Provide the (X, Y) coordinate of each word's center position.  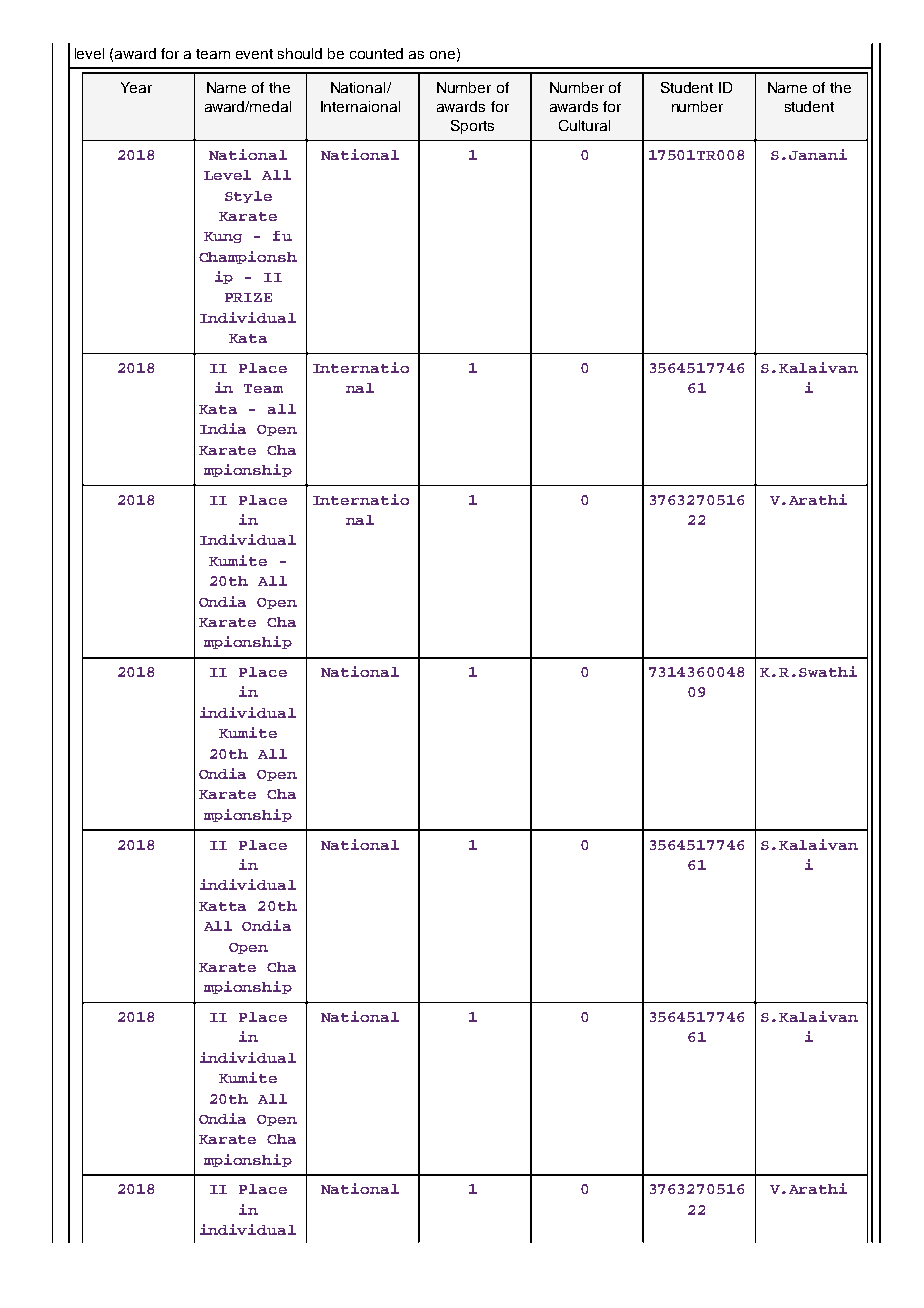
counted (376, 53)
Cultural (584, 125)
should (300, 53)
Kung (223, 237)
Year (136, 87)
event (254, 54)
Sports (472, 127)
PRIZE (248, 297)
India (223, 428)
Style (248, 197)
